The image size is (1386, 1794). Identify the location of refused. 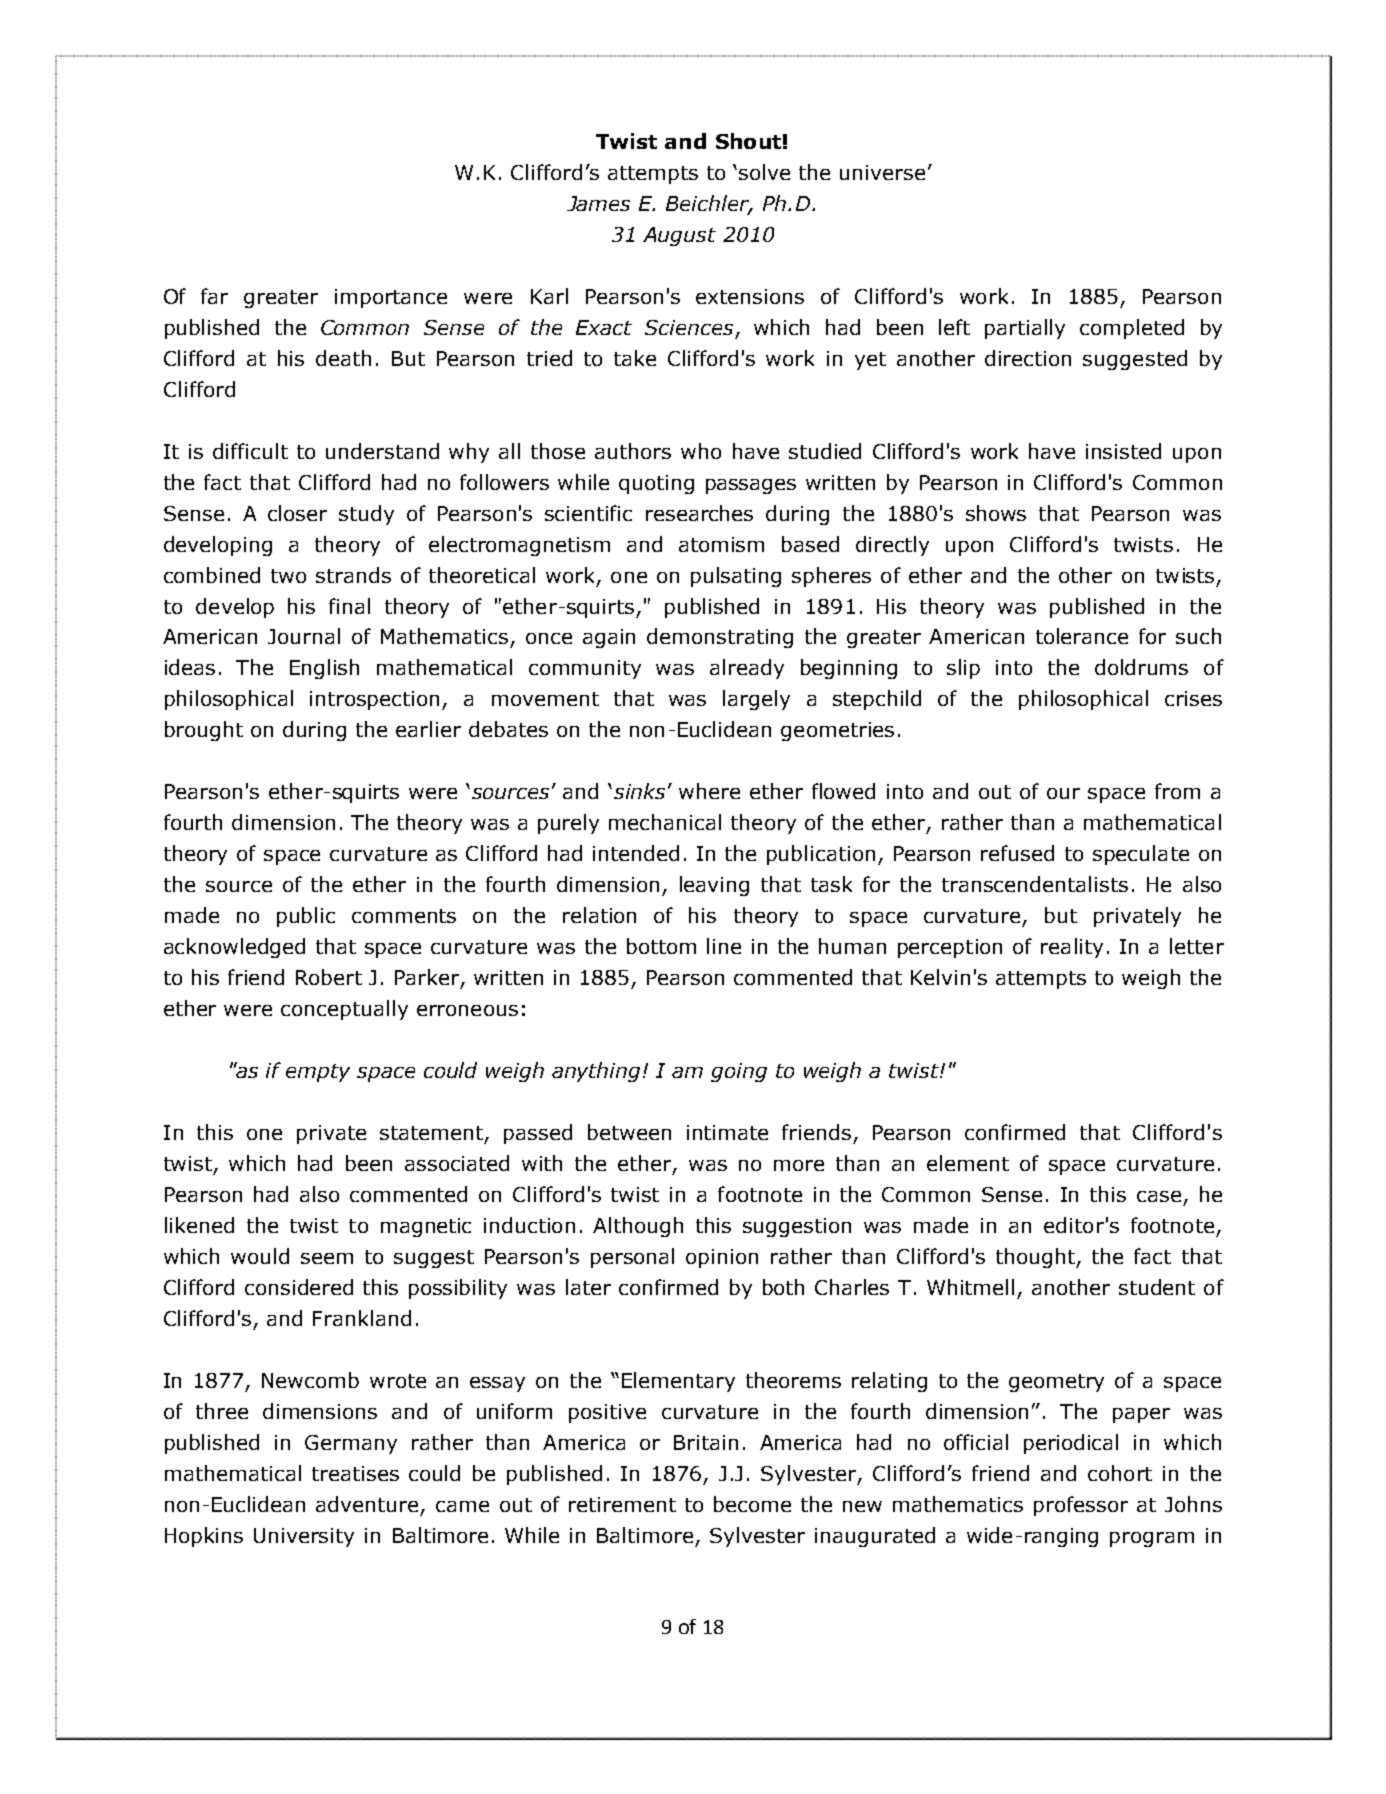
(1017, 853).
